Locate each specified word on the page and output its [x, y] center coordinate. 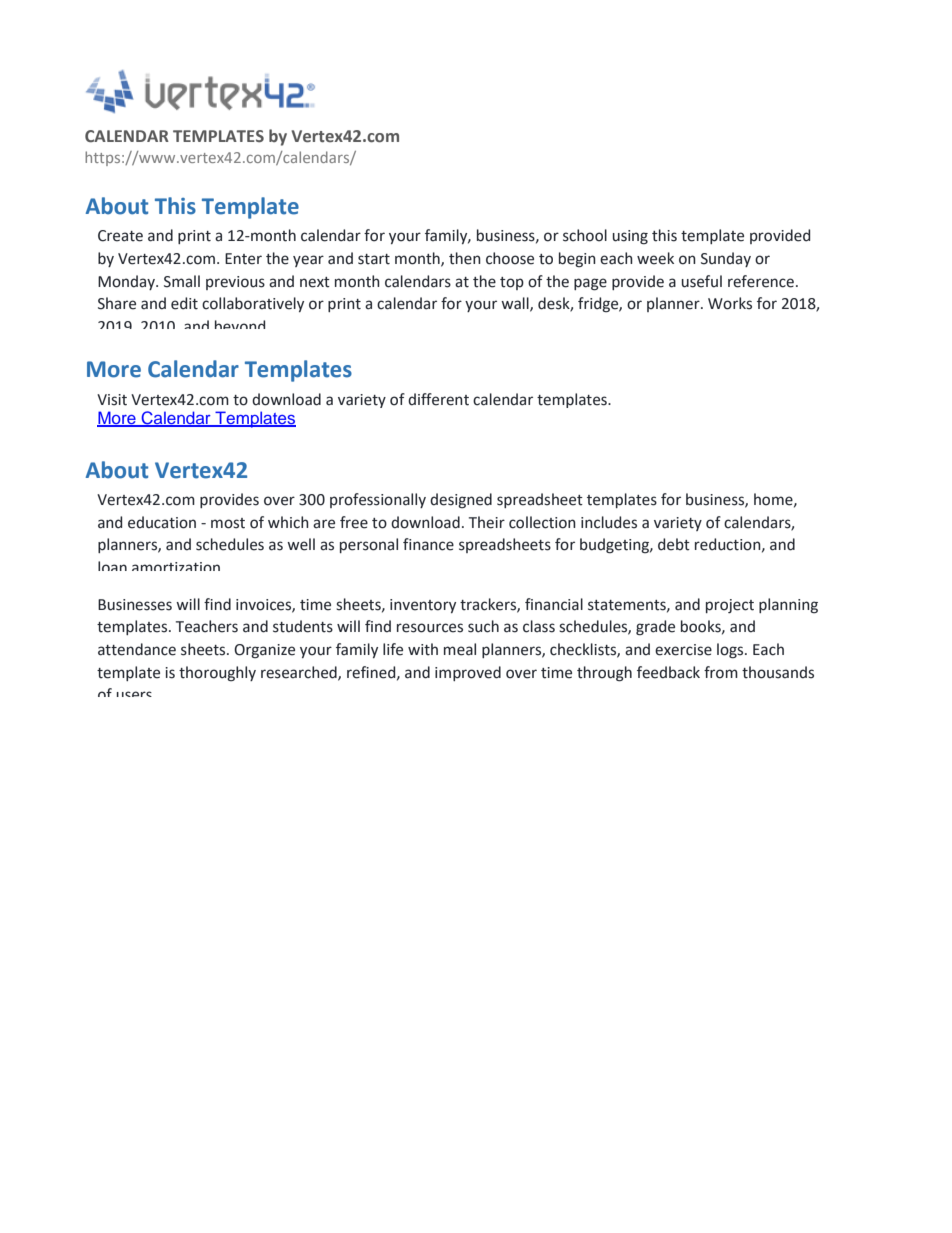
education [162, 522]
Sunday [726, 259]
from [721, 672]
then [465, 258]
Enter [243, 259]
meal [460, 649]
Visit [112, 400]
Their [487, 522]
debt [674, 544]
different [438, 399]
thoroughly [217, 674]
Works [730, 303]
